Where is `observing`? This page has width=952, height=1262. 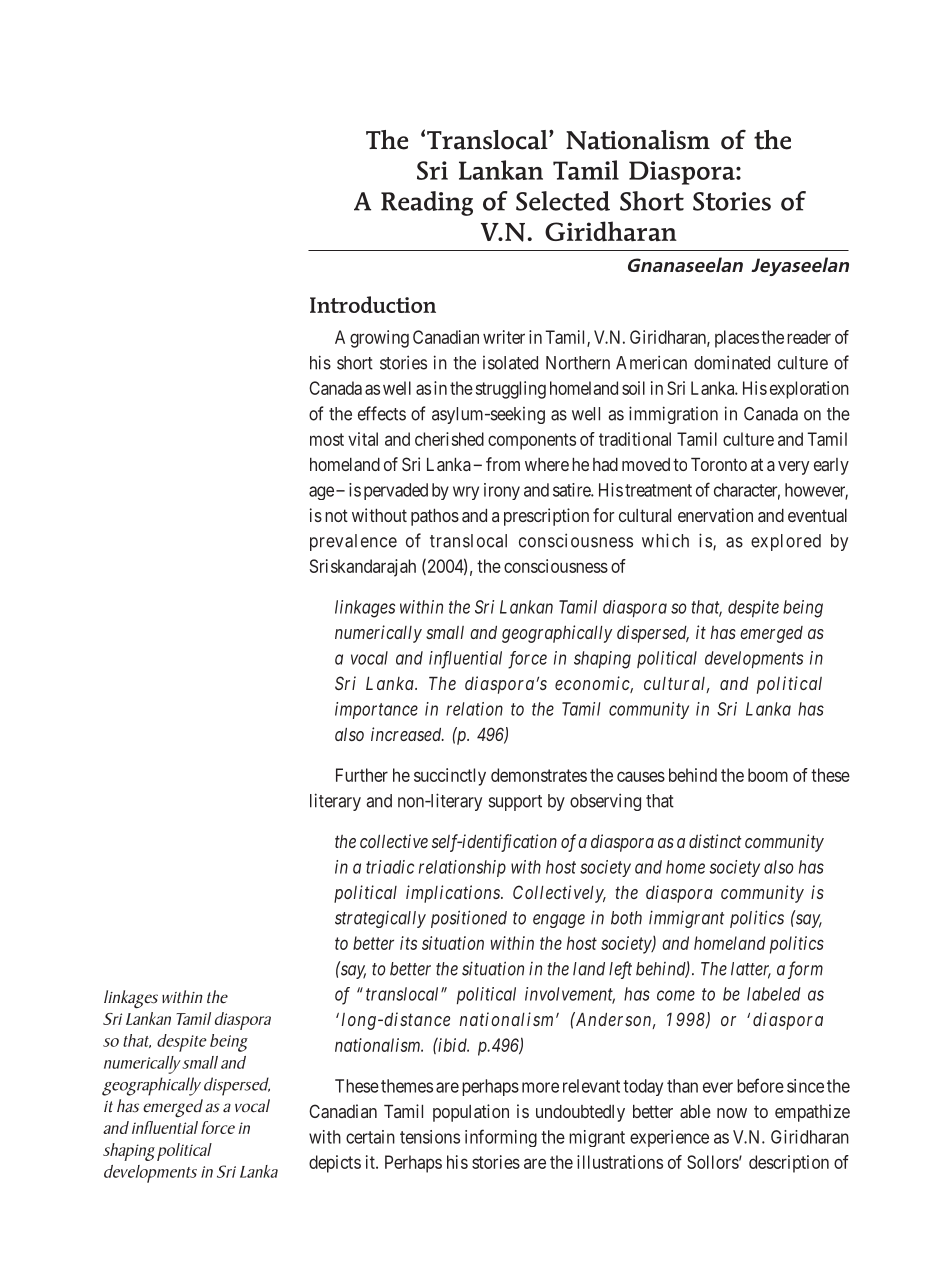
observing is located at coordinates (605, 802).
